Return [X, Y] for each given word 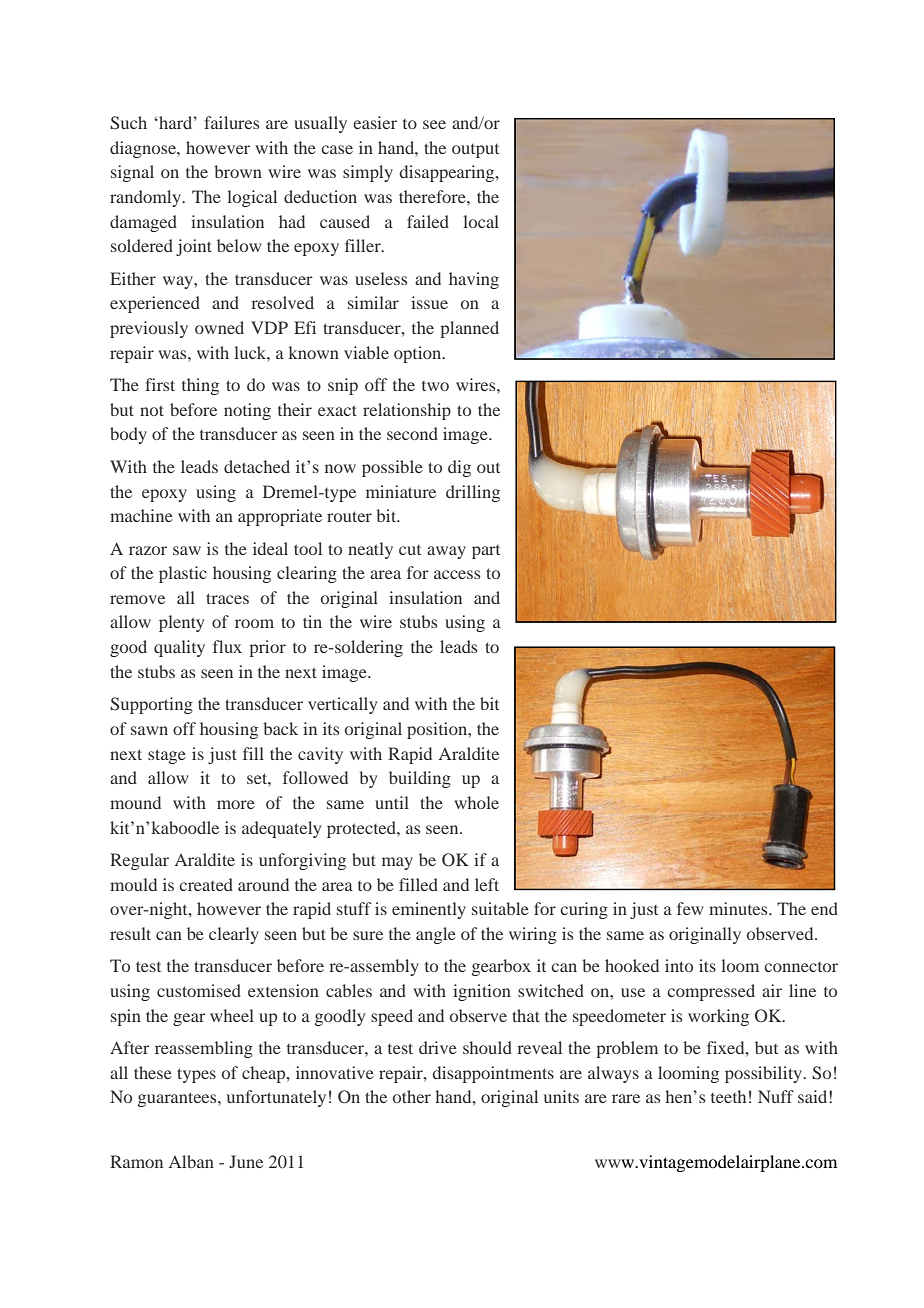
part [486, 552]
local [481, 221]
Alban [191, 1161]
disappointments [493, 1074]
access [457, 574]
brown [238, 171]
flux [227, 646]
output [475, 151]
